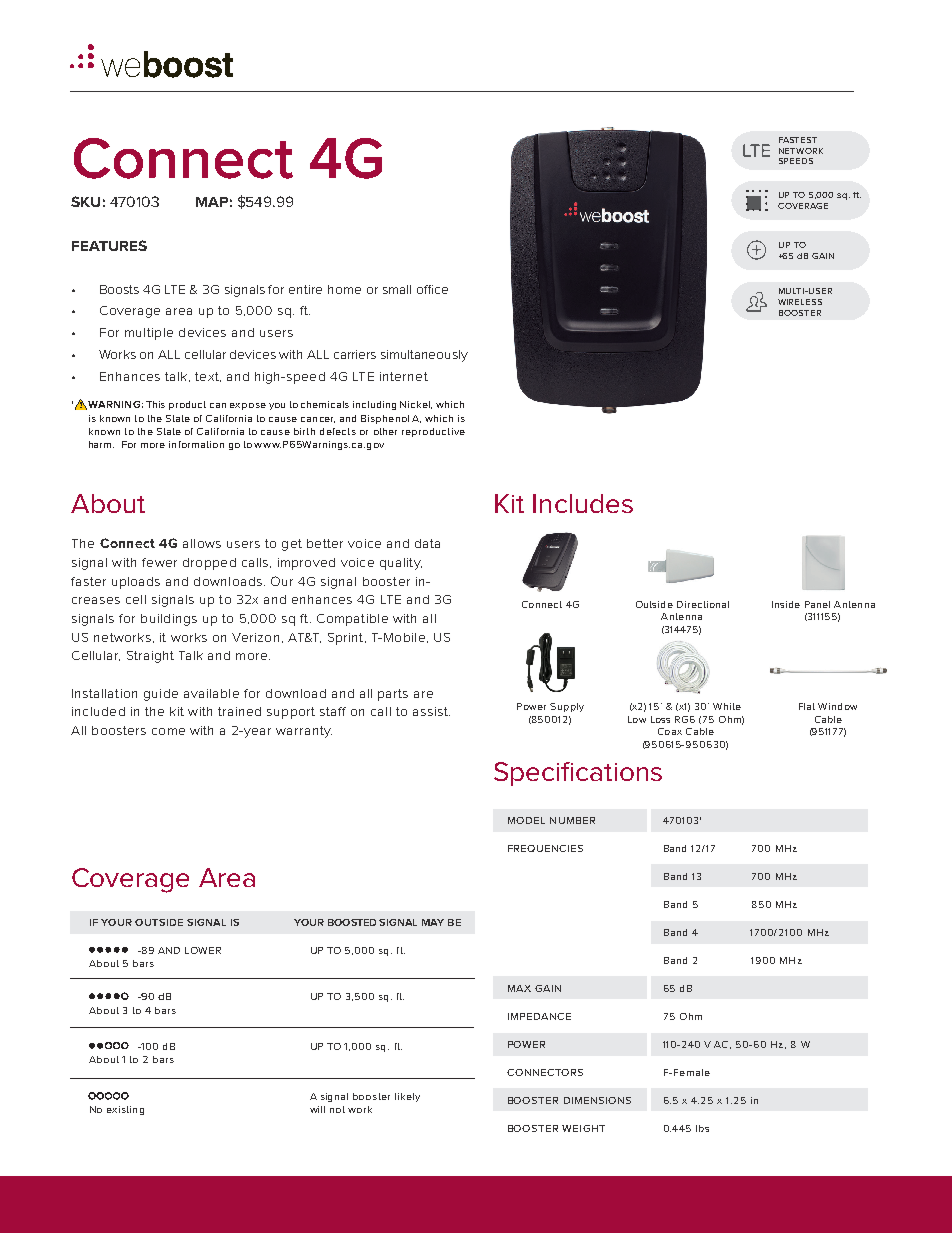 This screenshot has height=1233, width=952. I want to click on FREQUENCIES, so click(545, 848).
